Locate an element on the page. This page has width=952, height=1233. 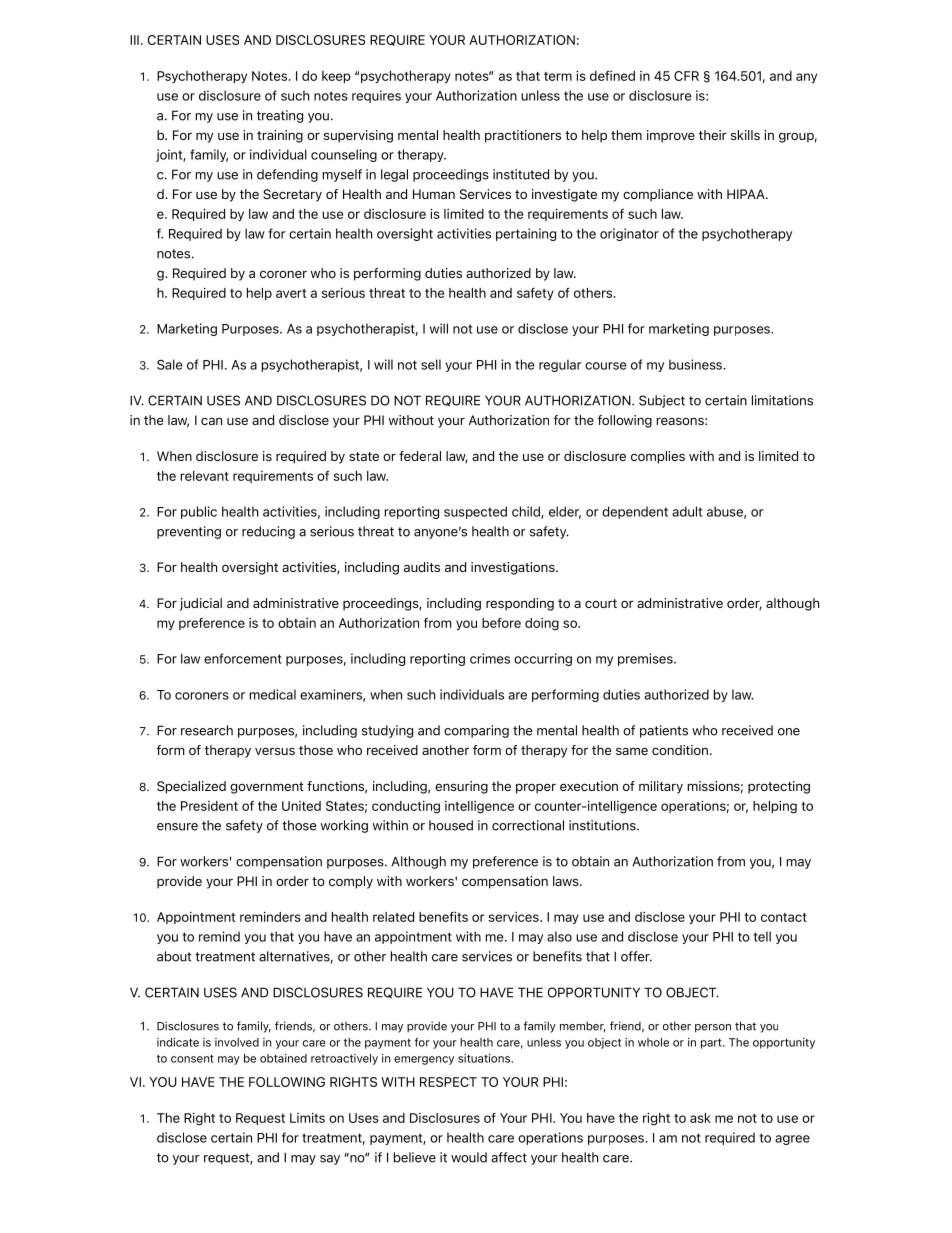
sell is located at coordinates (431, 364).
